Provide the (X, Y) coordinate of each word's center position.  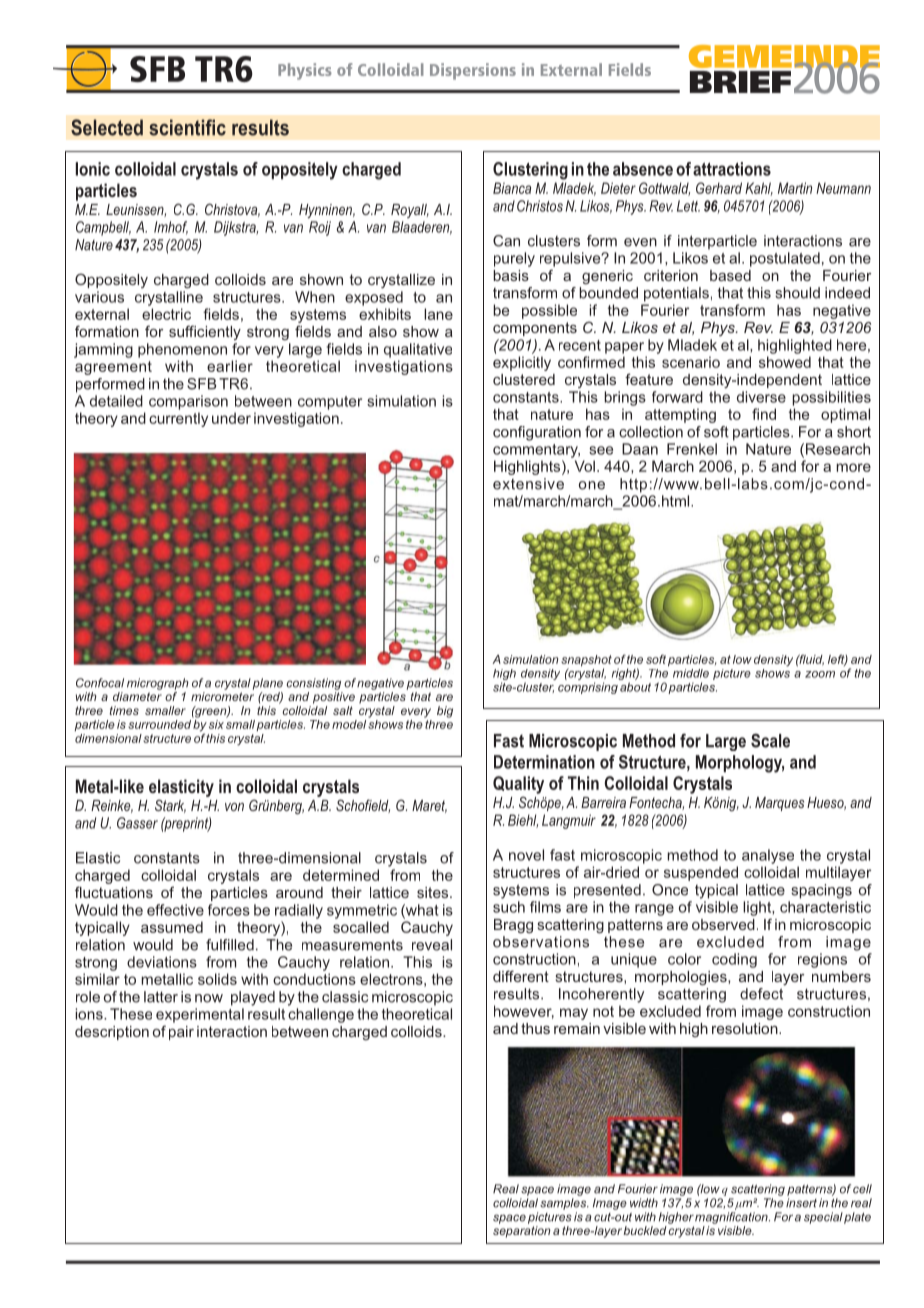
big (445, 712)
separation (522, 1232)
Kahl (759, 189)
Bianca (512, 188)
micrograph (158, 684)
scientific (187, 127)
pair (181, 1033)
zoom (820, 674)
